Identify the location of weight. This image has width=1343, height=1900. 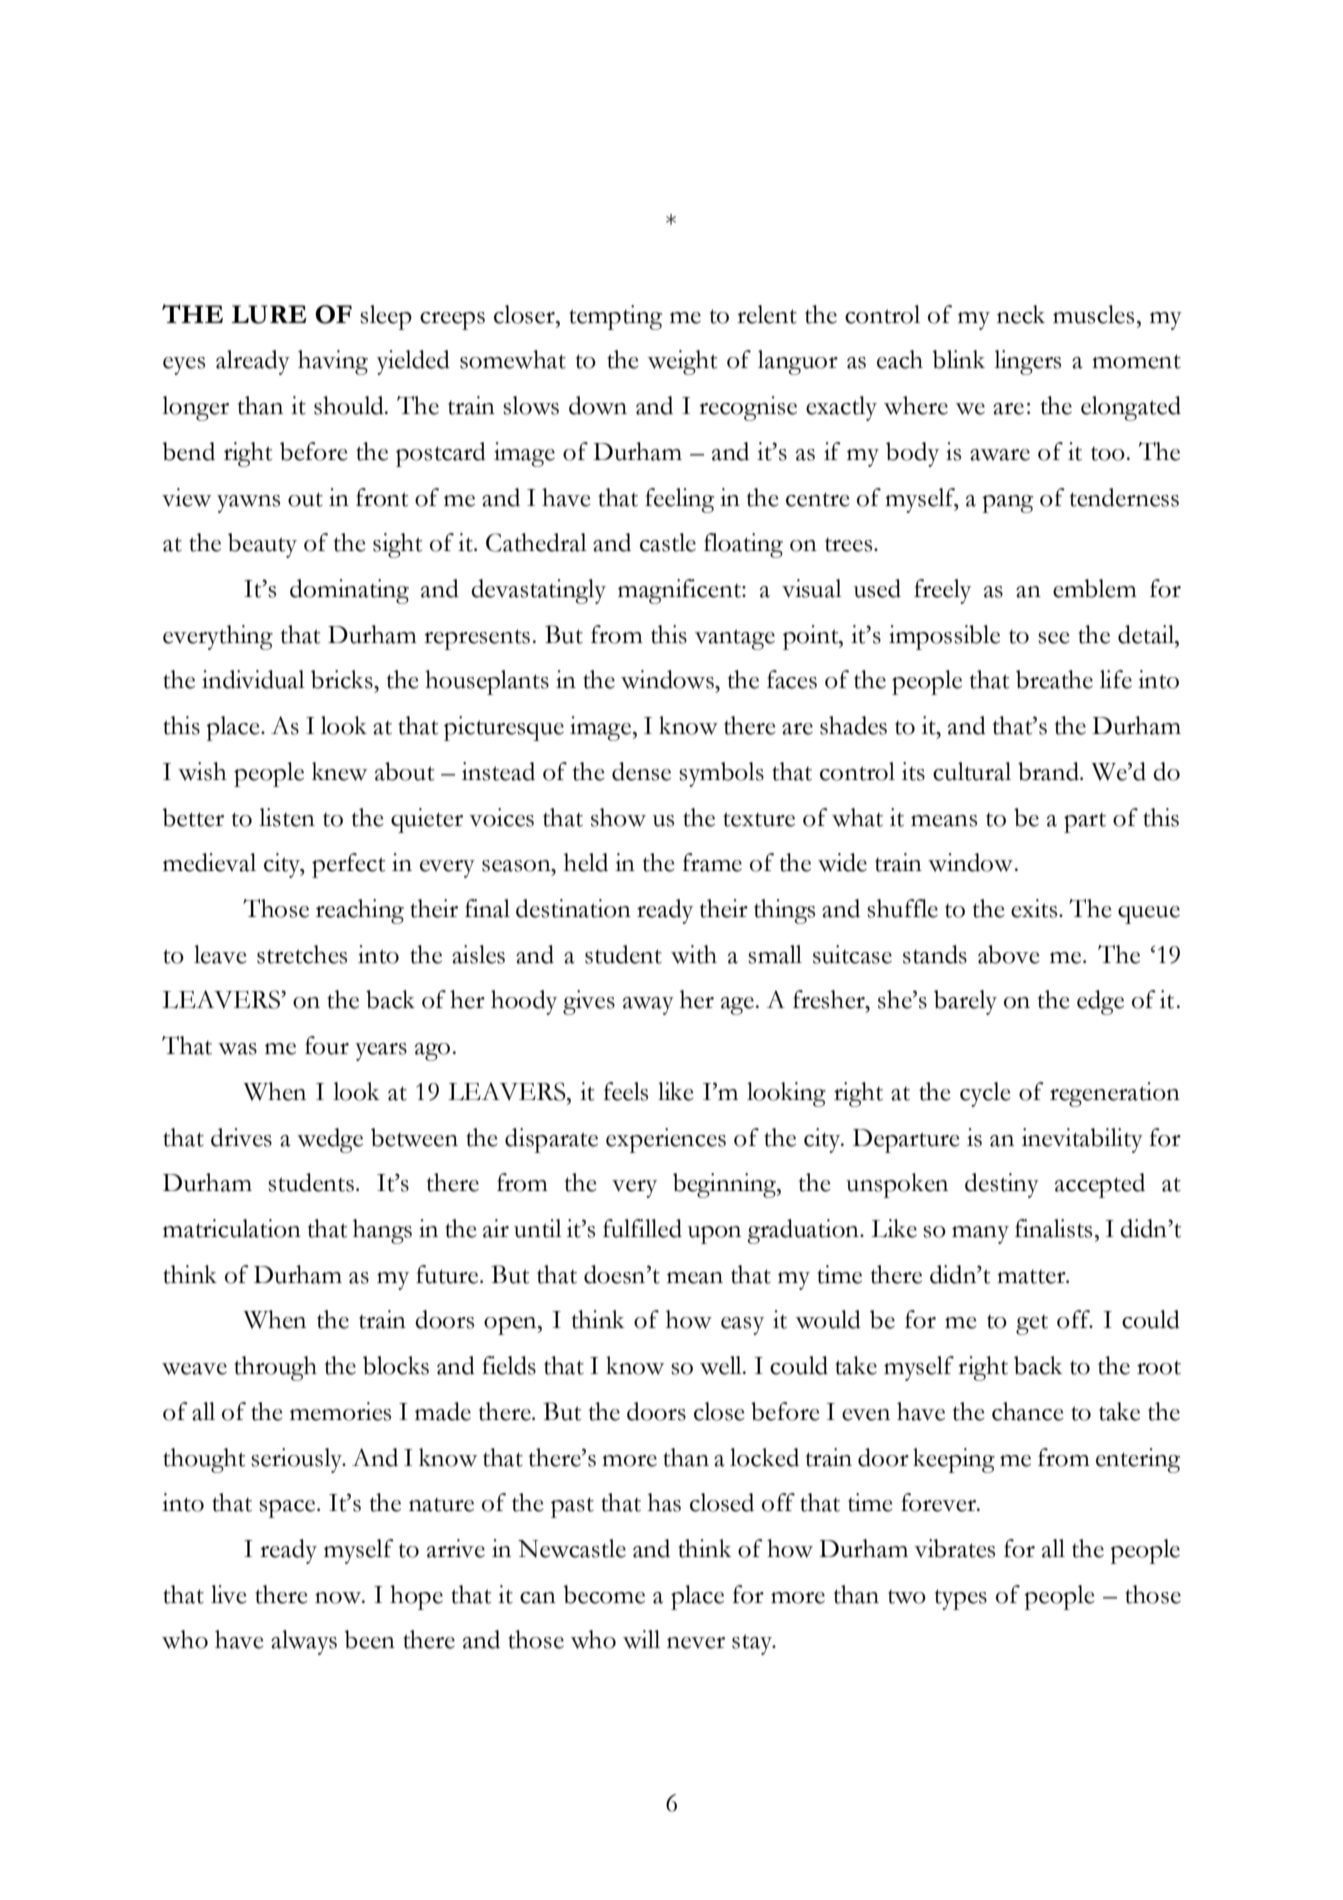
(682, 362).
